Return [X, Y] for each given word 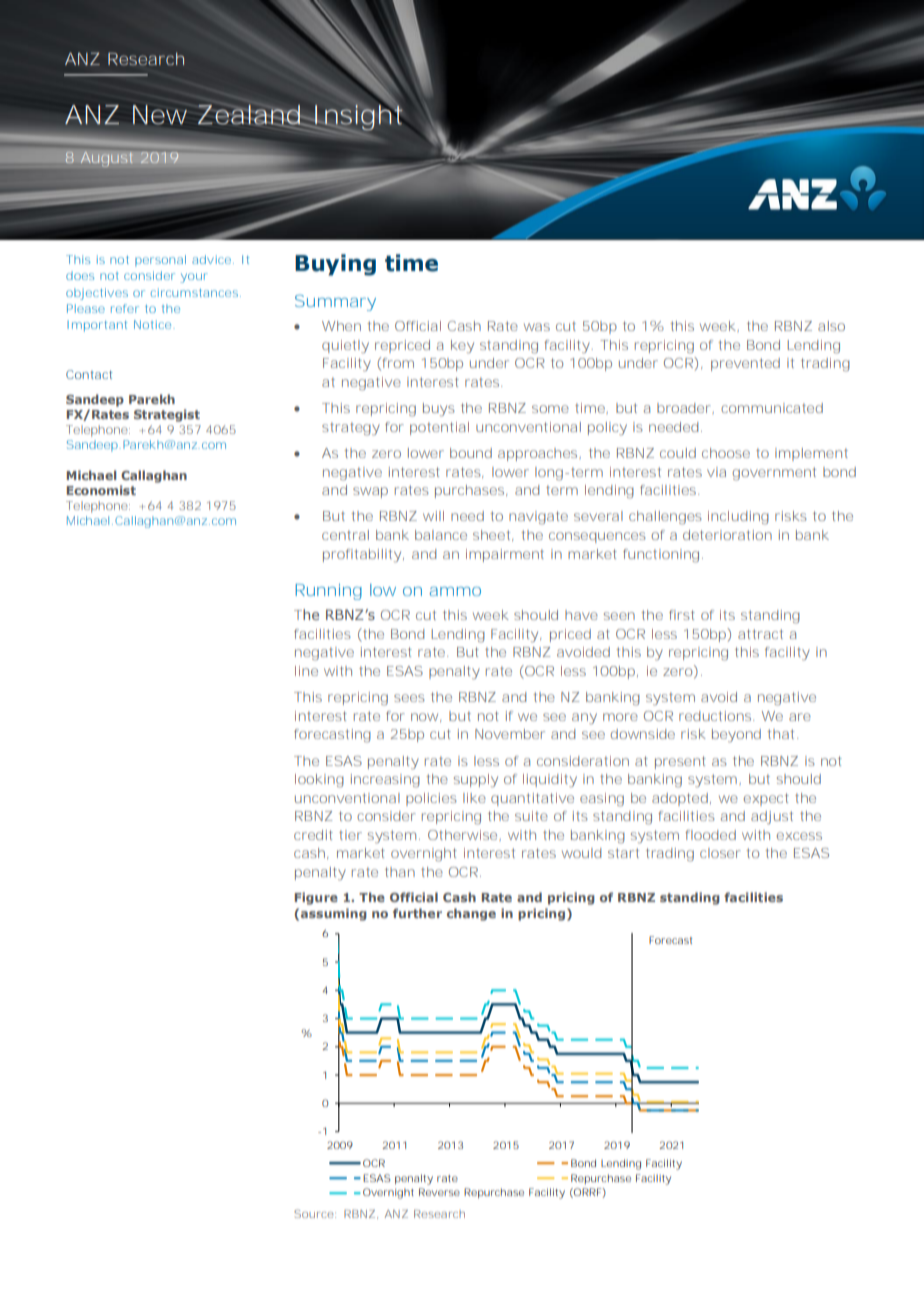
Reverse [439, 1192]
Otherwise [462, 835]
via [716, 472]
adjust [772, 817]
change [471, 914]
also [831, 326]
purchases [469, 491]
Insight [359, 117]
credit [313, 835]
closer [720, 853]
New [160, 114]
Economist [101, 490]
